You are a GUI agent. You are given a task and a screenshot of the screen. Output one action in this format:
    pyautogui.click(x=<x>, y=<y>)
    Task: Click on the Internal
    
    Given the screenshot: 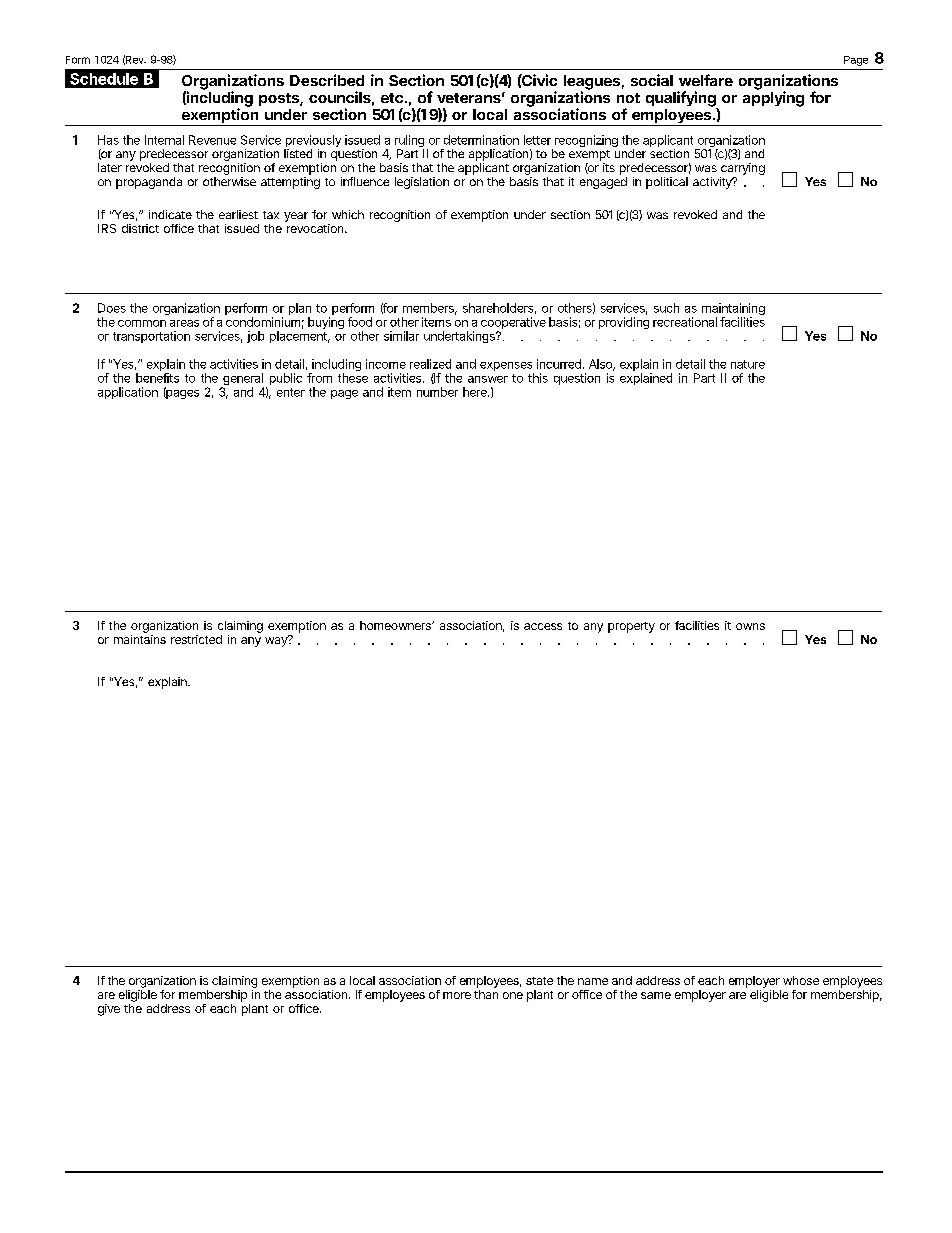 What is the action you would take?
    pyautogui.click(x=164, y=140)
